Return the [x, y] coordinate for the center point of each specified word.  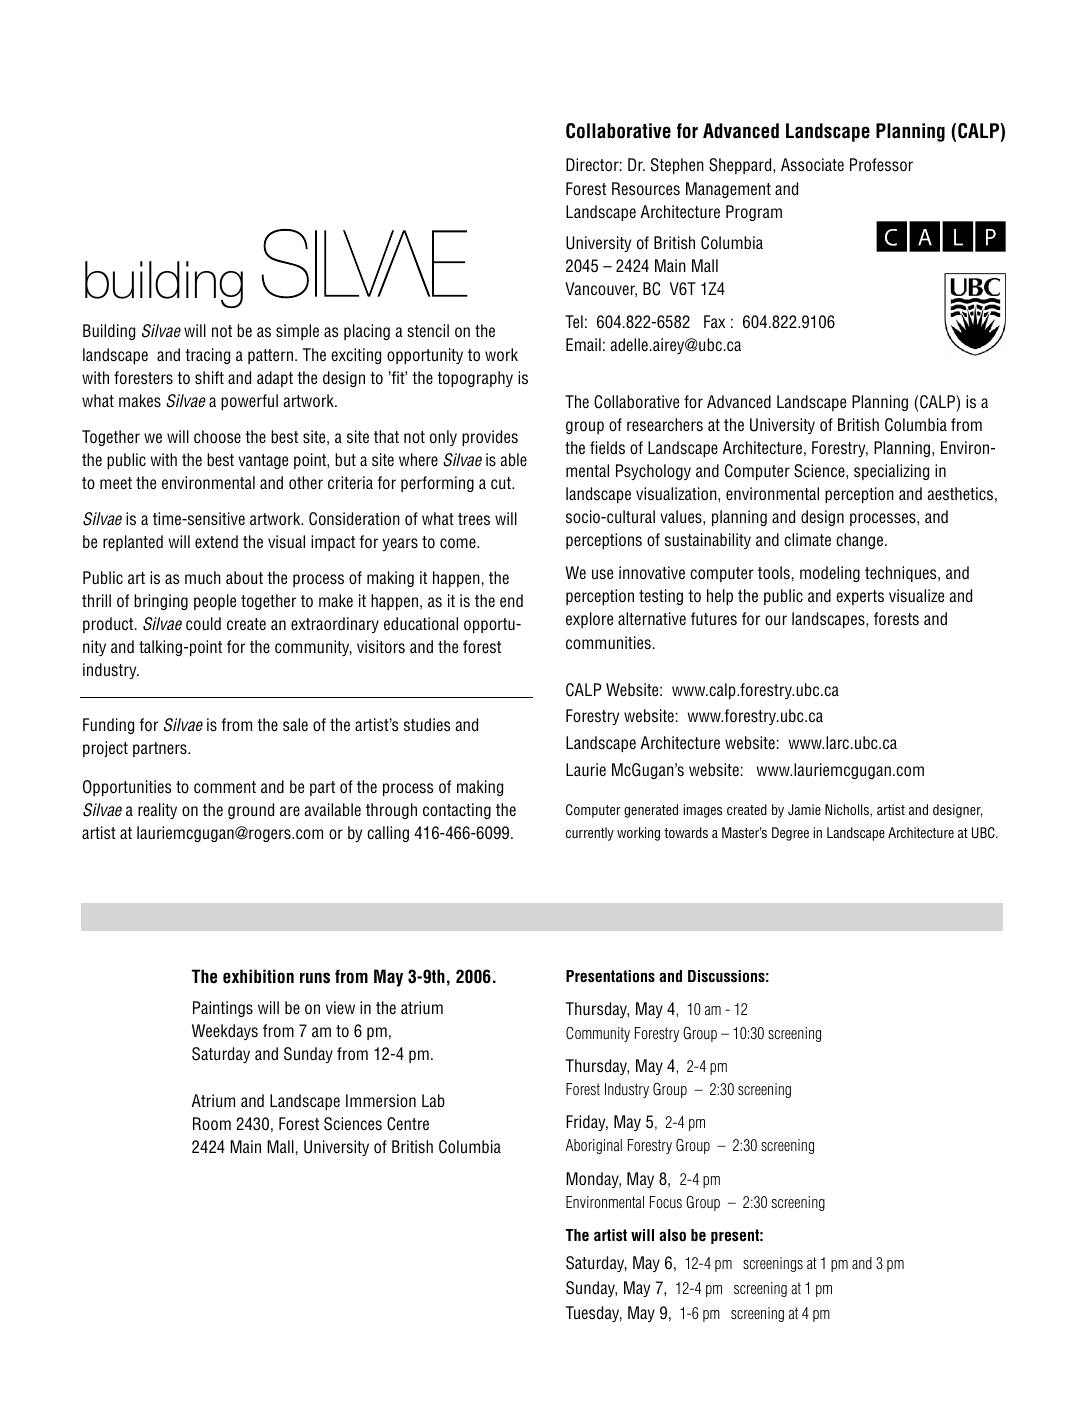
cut [502, 483]
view [340, 1008]
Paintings [223, 1009]
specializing [891, 472]
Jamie [804, 809]
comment [225, 787]
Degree [790, 834]
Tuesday [594, 1314]
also [672, 1235]
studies [427, 725]
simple [297, 332]
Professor [881, 165]
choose [217, 437]
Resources [646, 189]
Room [212, 1124]
